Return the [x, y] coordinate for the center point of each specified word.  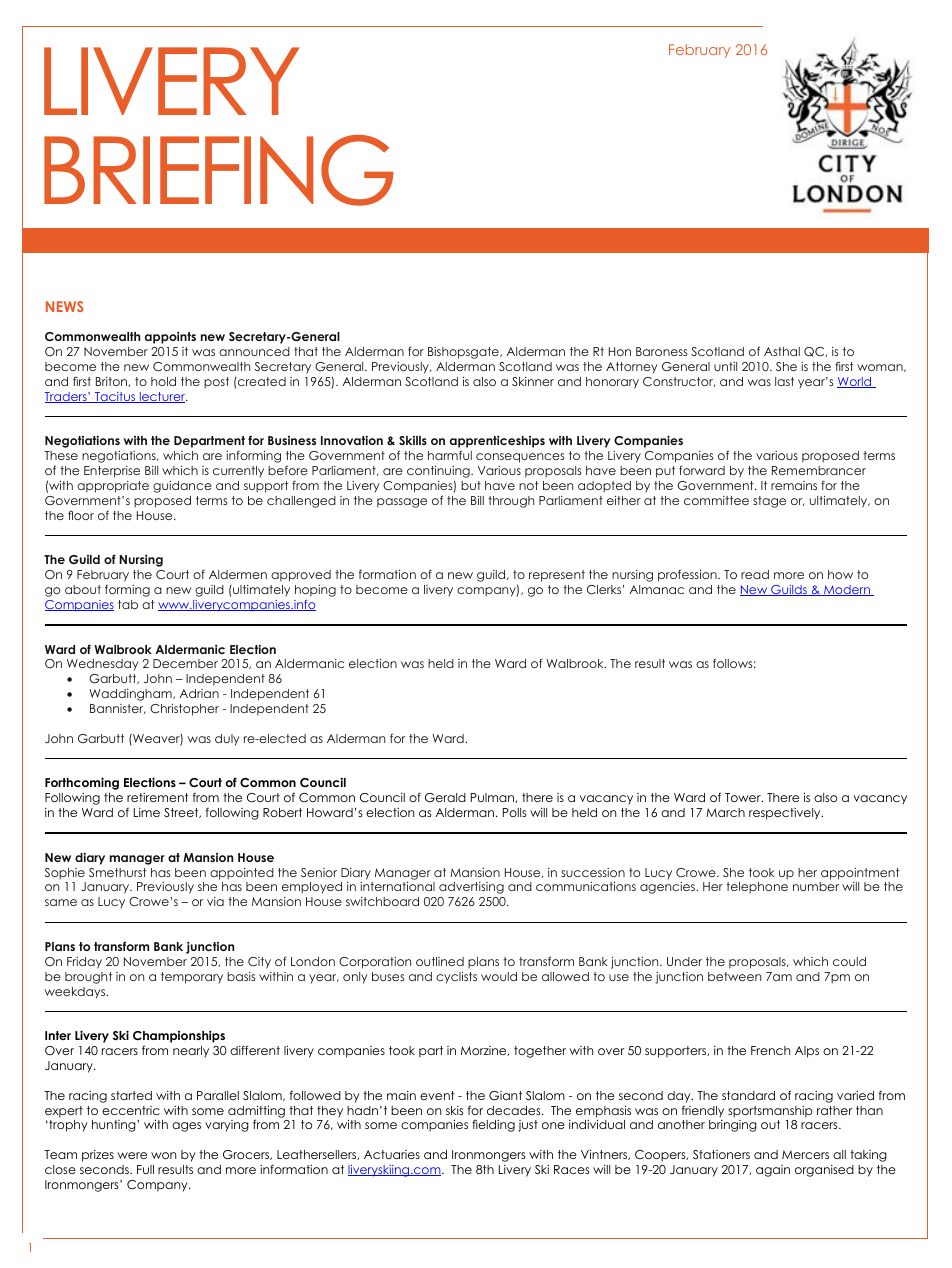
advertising [471, 888]
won [163, 1155]
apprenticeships [497, 443]
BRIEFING [219, 170]
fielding [493, 1125]
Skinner [533, 381]
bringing [733, 1126]
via [215, 901]
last [784, 381]
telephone [757, 888]
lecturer [163, 397]
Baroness [662, 351]
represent [557, 576]
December [185, 663]
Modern [847, 590]
